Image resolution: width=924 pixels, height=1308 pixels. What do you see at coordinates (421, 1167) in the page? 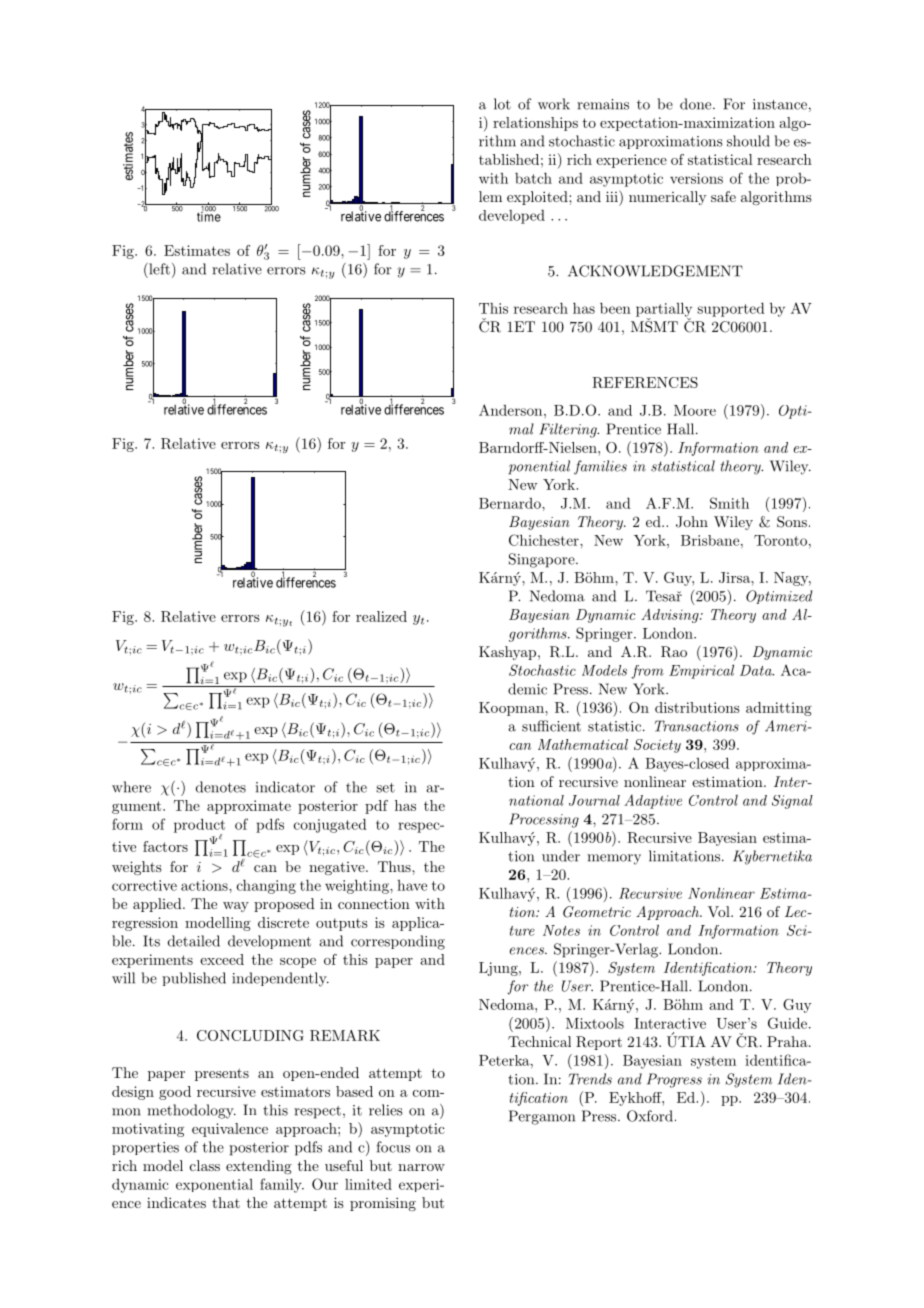
I see `narrow` at bounding box center [421, 1167].
